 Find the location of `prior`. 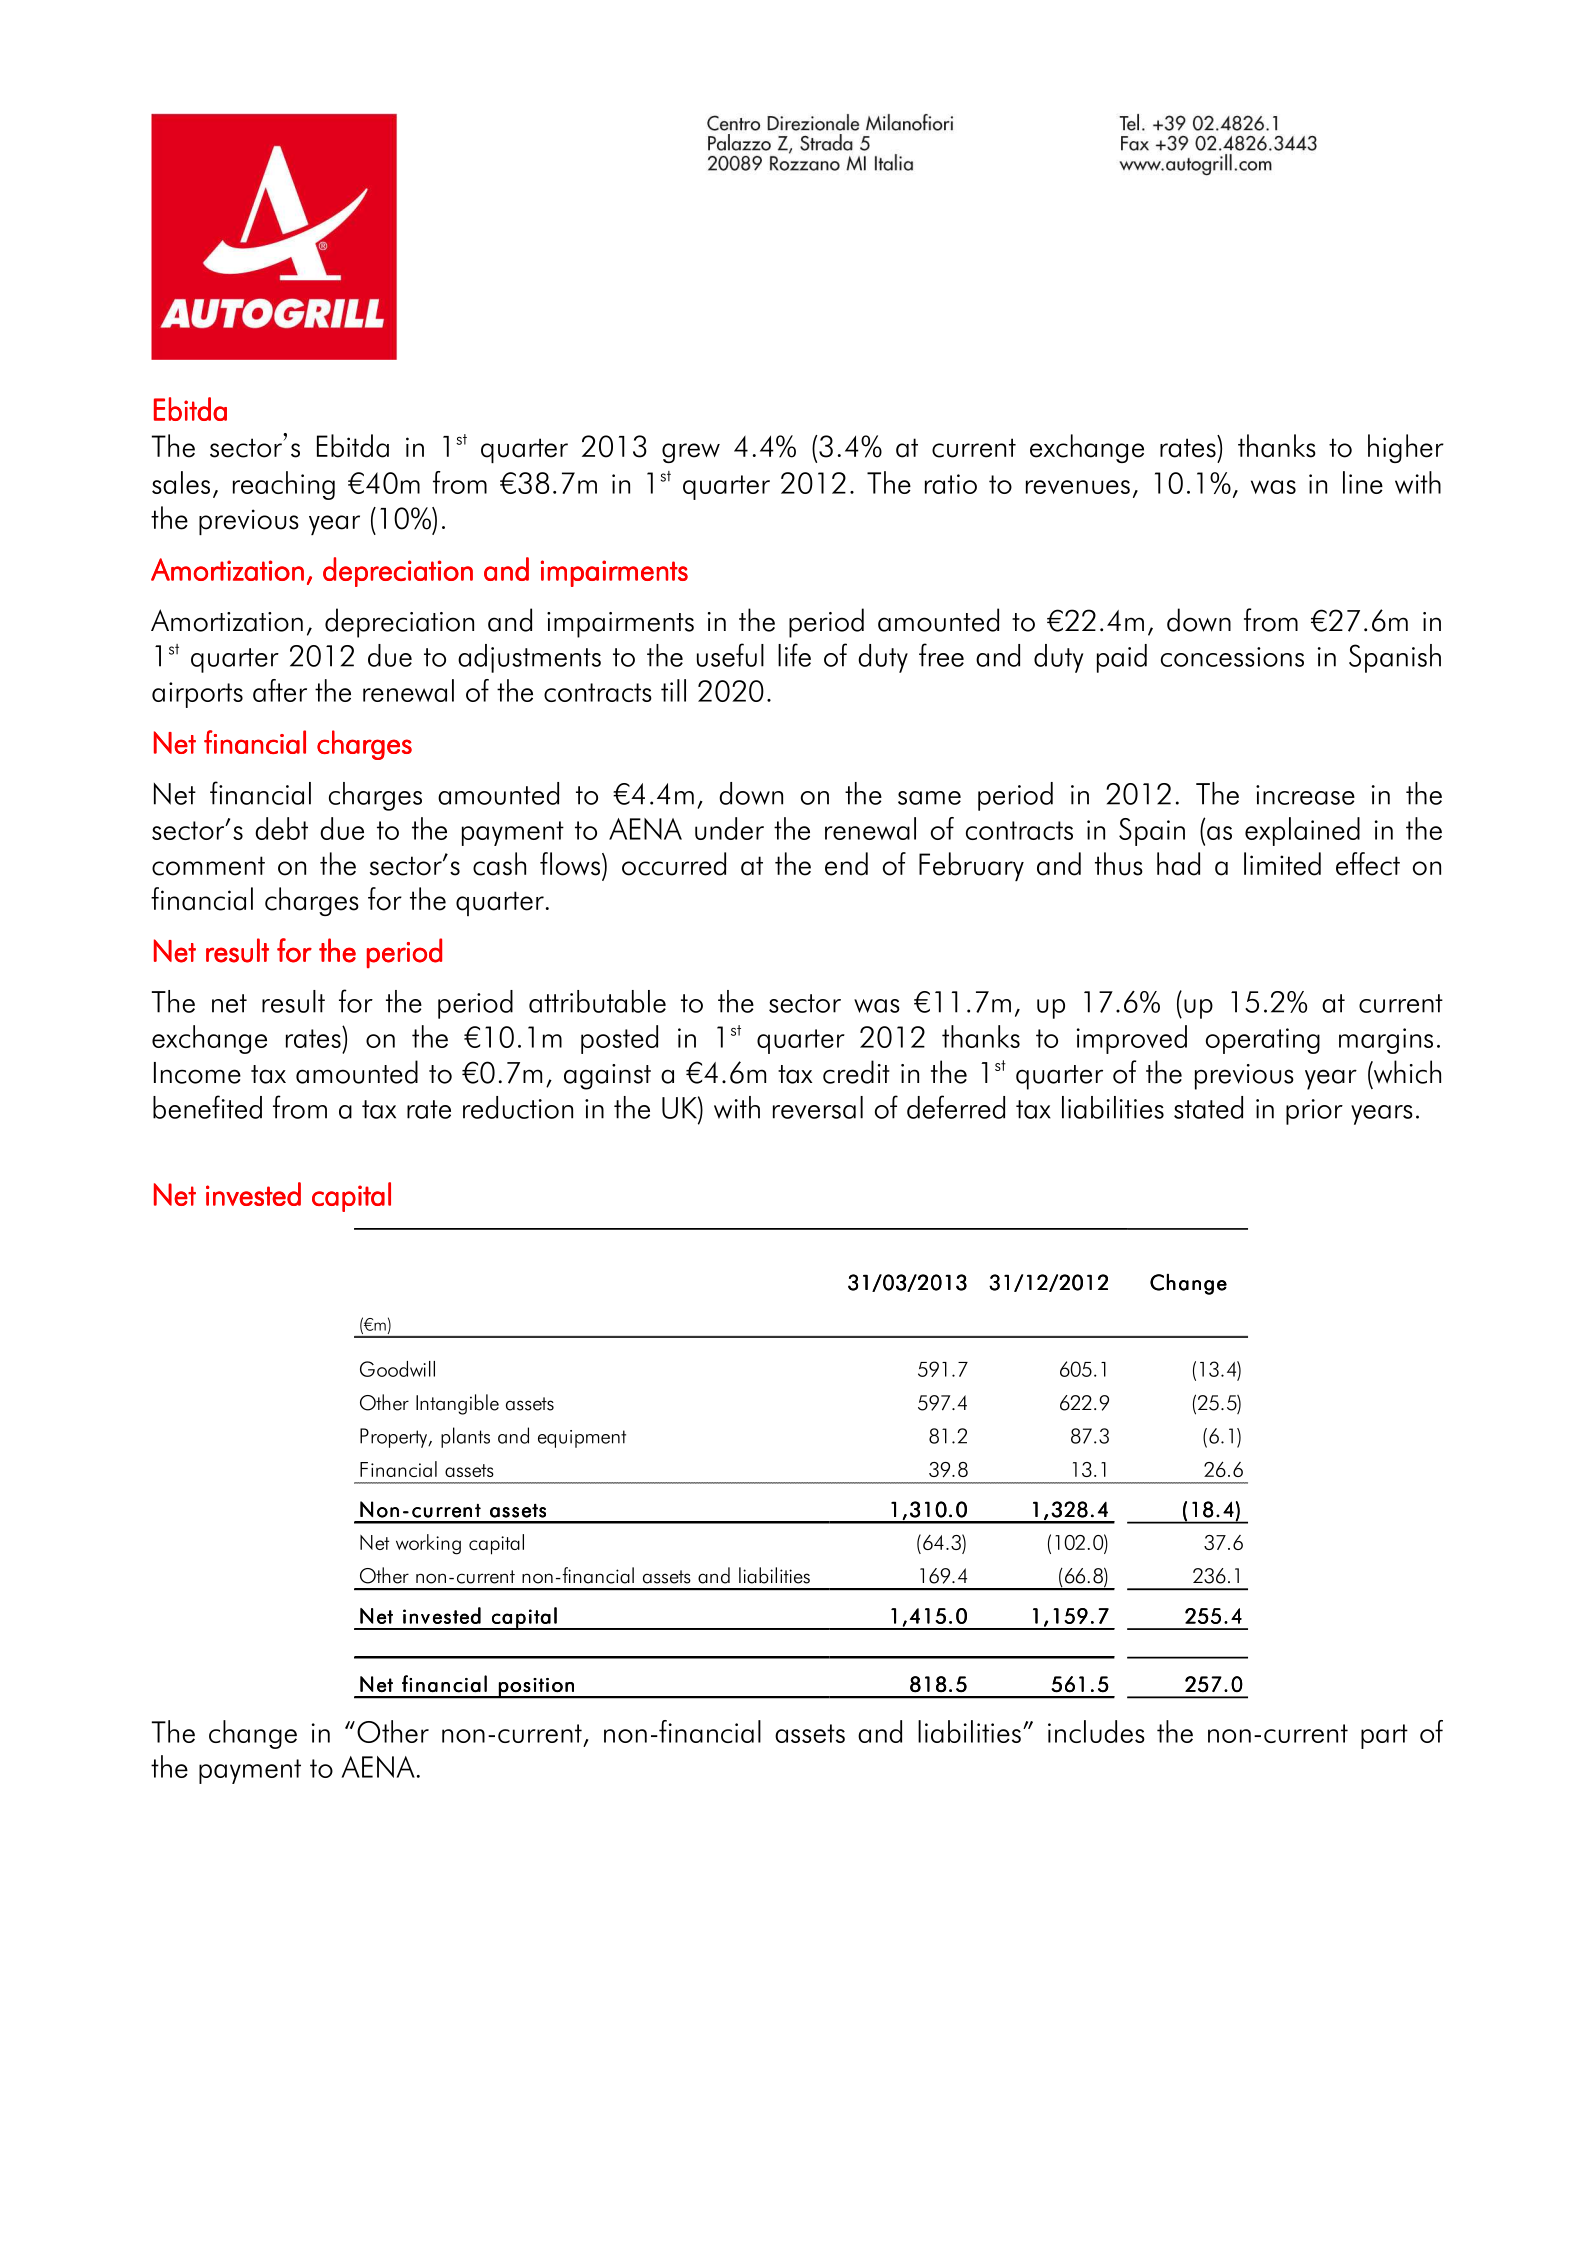

prior is located at coordinates (1314, 1112).
